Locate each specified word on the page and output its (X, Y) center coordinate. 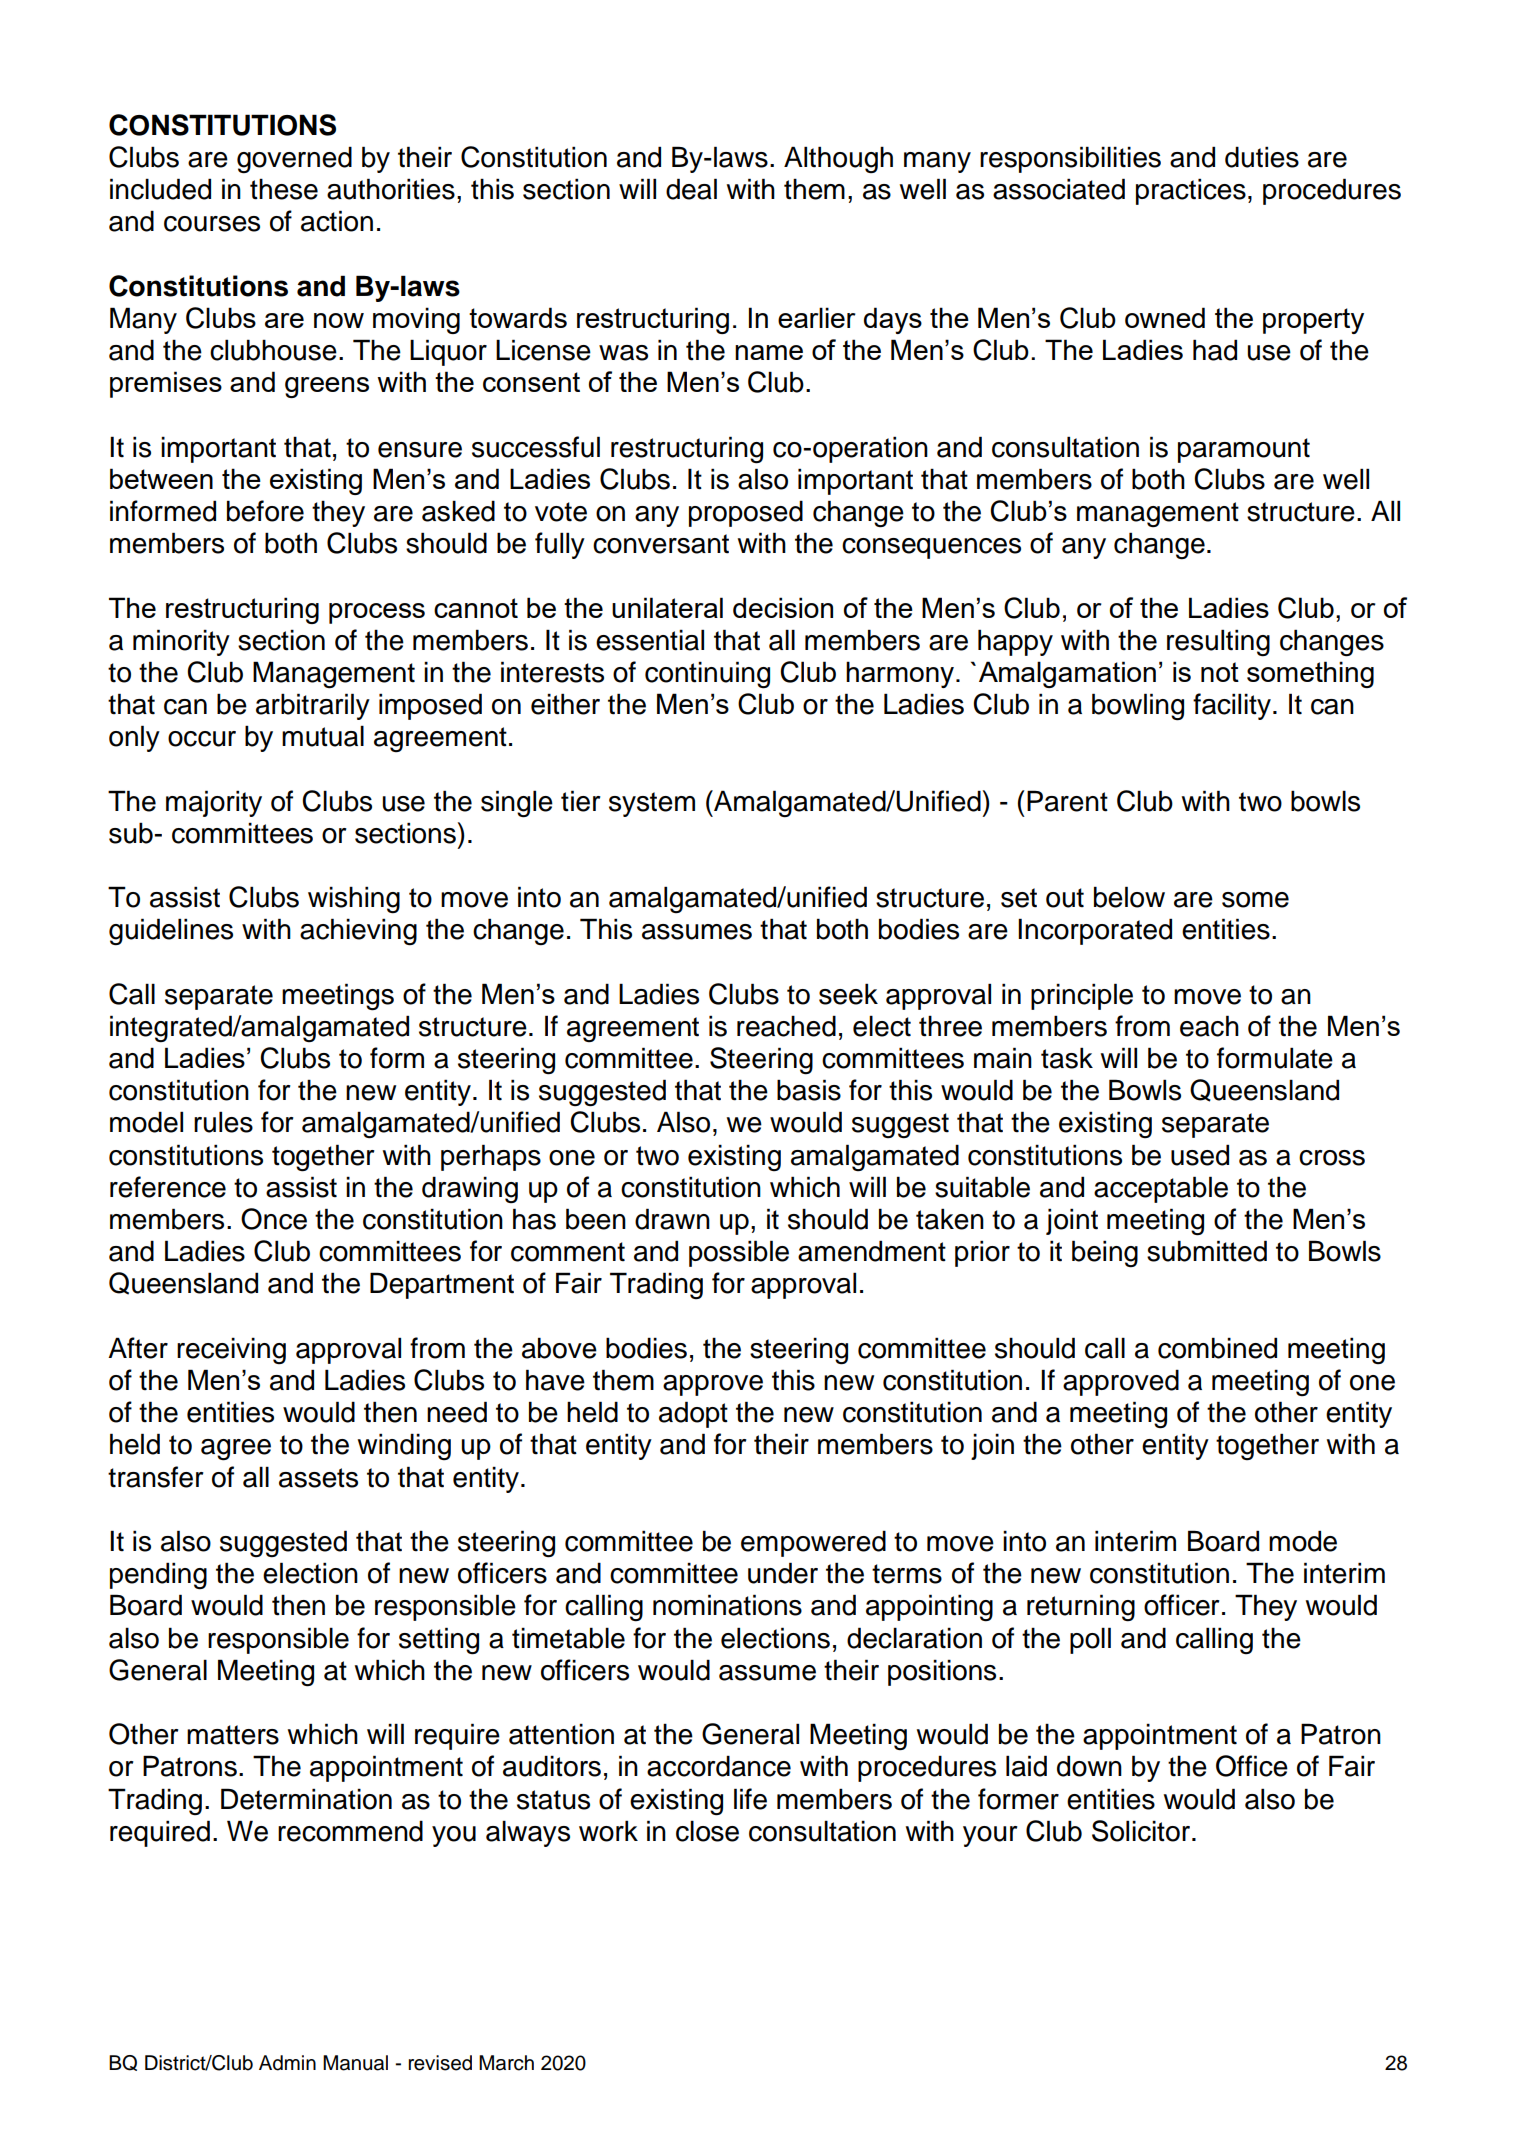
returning (1081, 1608)
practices (1191, 191)
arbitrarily (313, 706)
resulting (1218, 643)
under (783, 1573)
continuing (707, 675)
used (1200, 1155)
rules (223, 1122)
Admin (287, 2063)
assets (318, 1478)
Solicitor (1142, 1831)
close (707, 1831)
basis (809, 1090)
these (284, 189)
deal (691, 189)
